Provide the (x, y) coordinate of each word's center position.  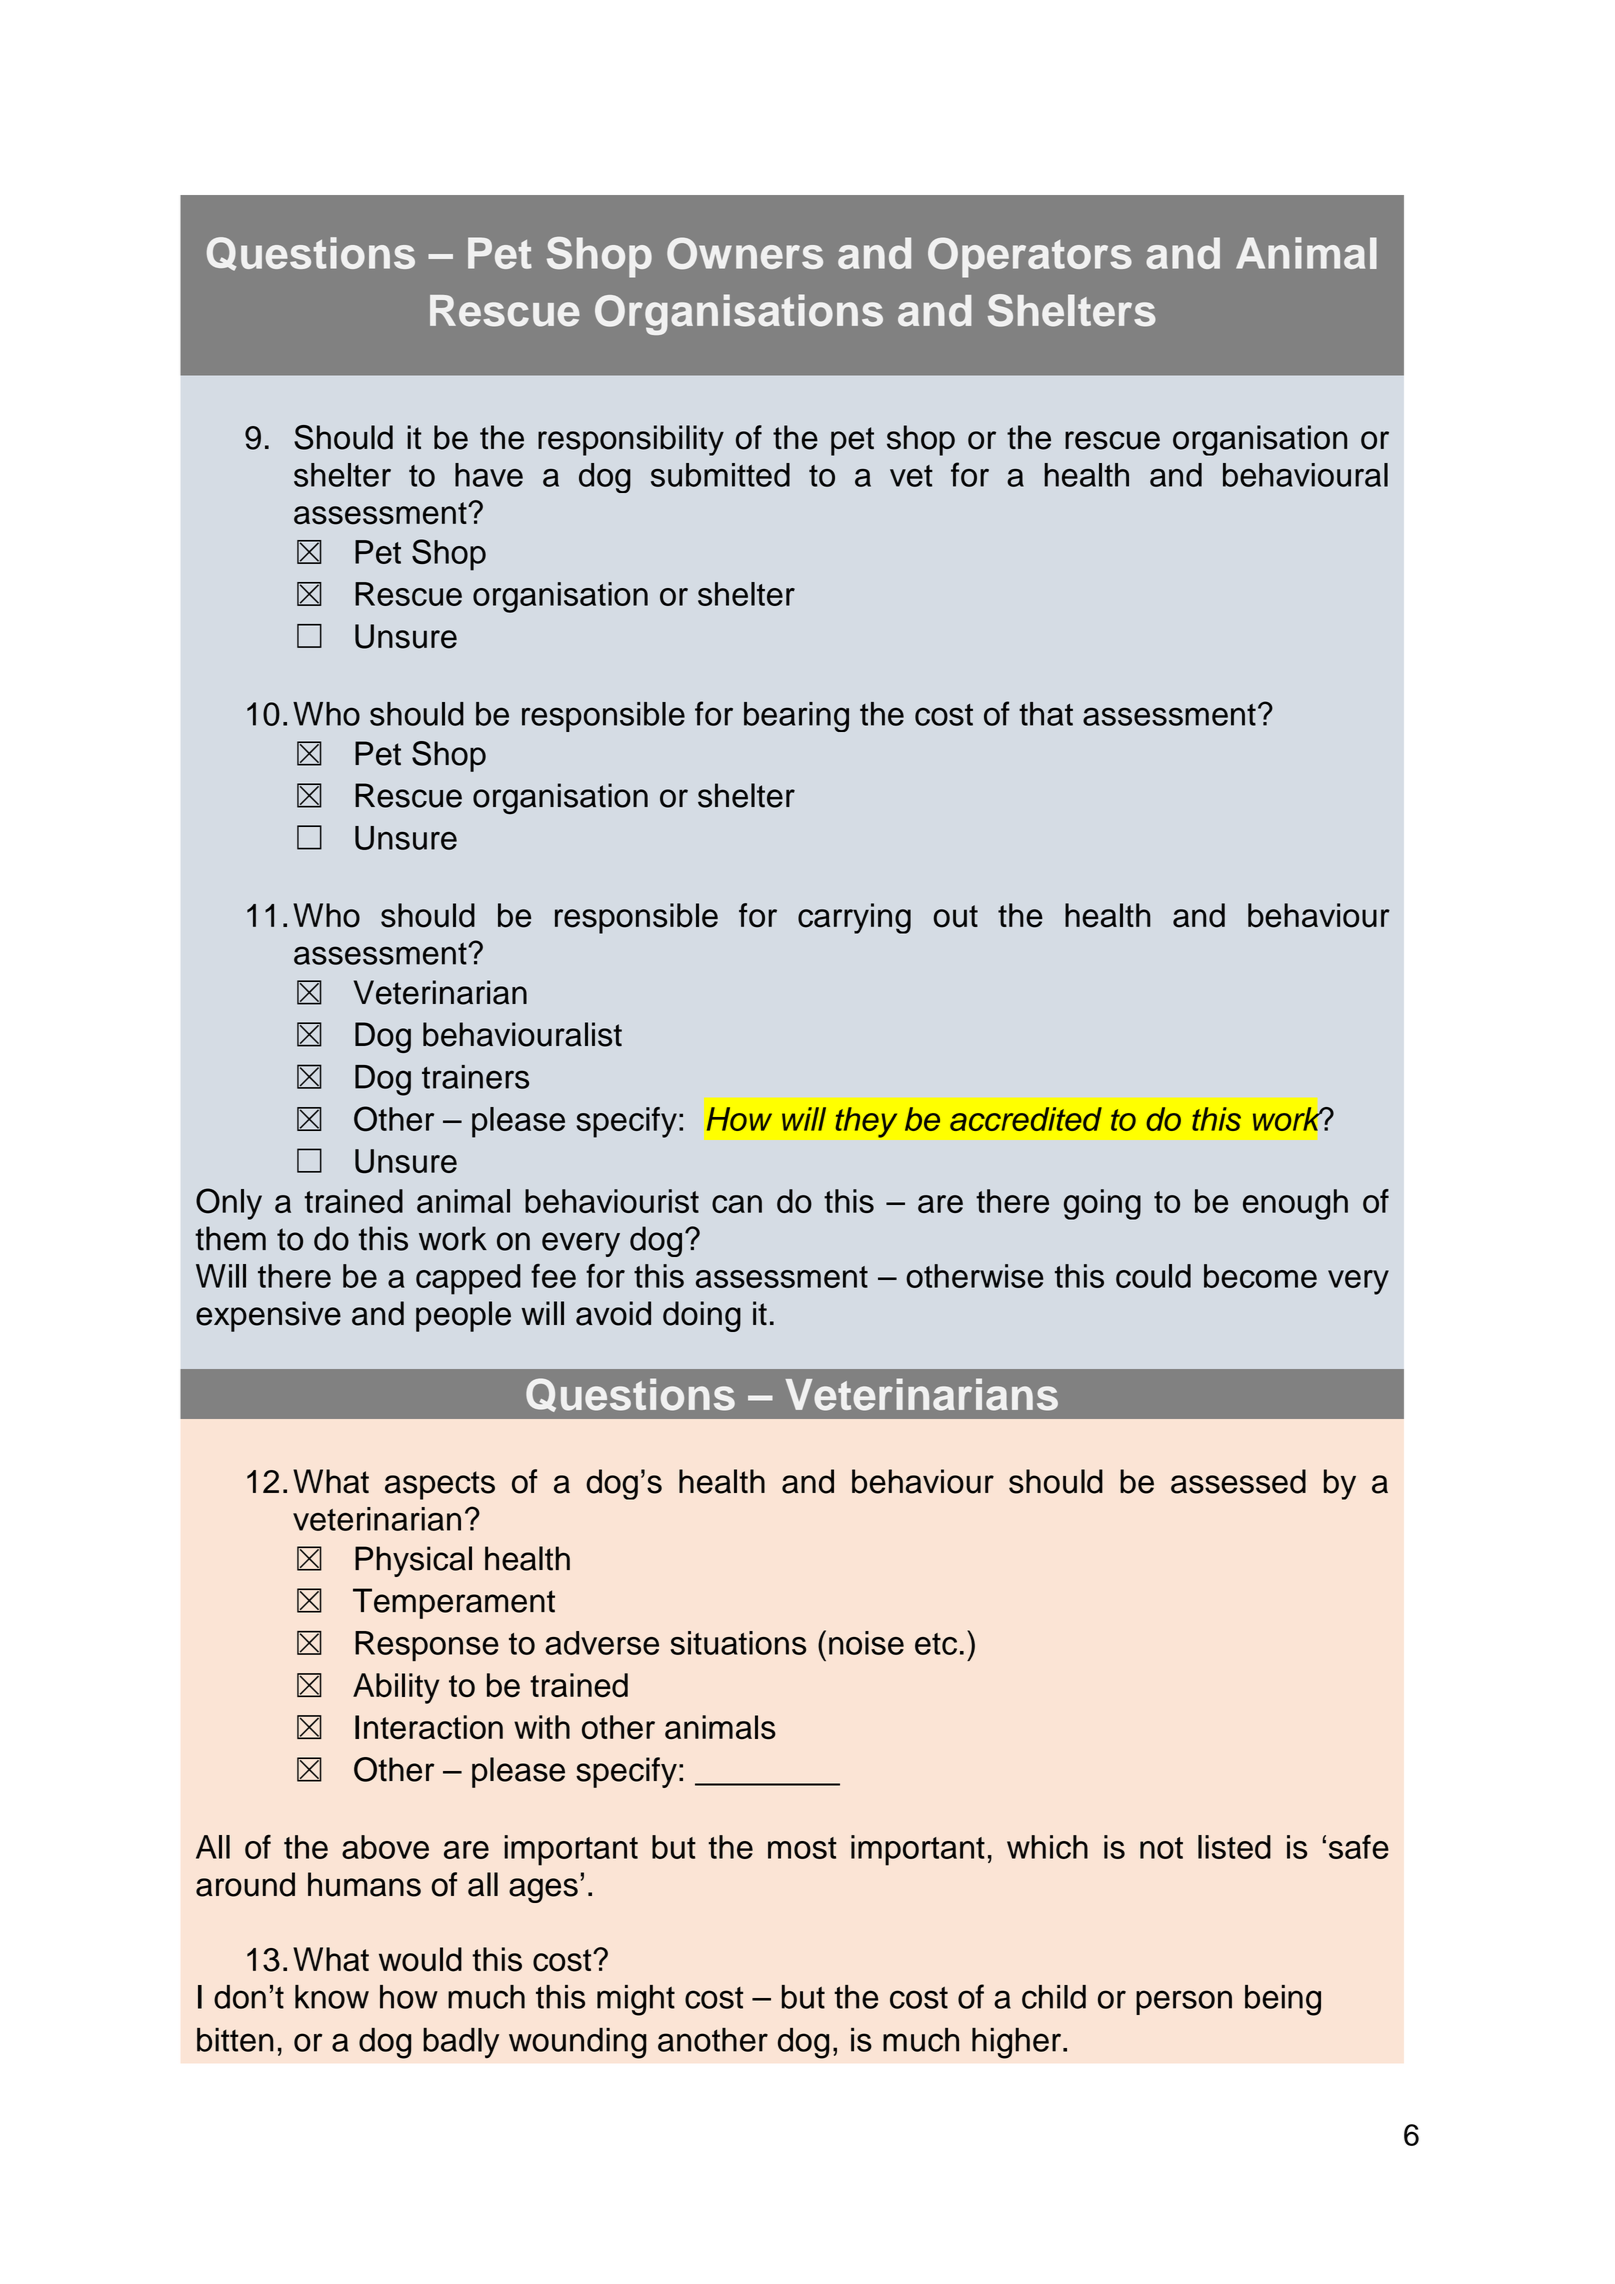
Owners (745, 253)
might (636, 2000)
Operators (1030, 257)
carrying (854, 918)
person (1184, 2002)
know (332, 1997)
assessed (1238, 1481)
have (489, 475)
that (1046, 714)
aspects (440, 1485)
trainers (475, 1077)
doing (702, 1316)
